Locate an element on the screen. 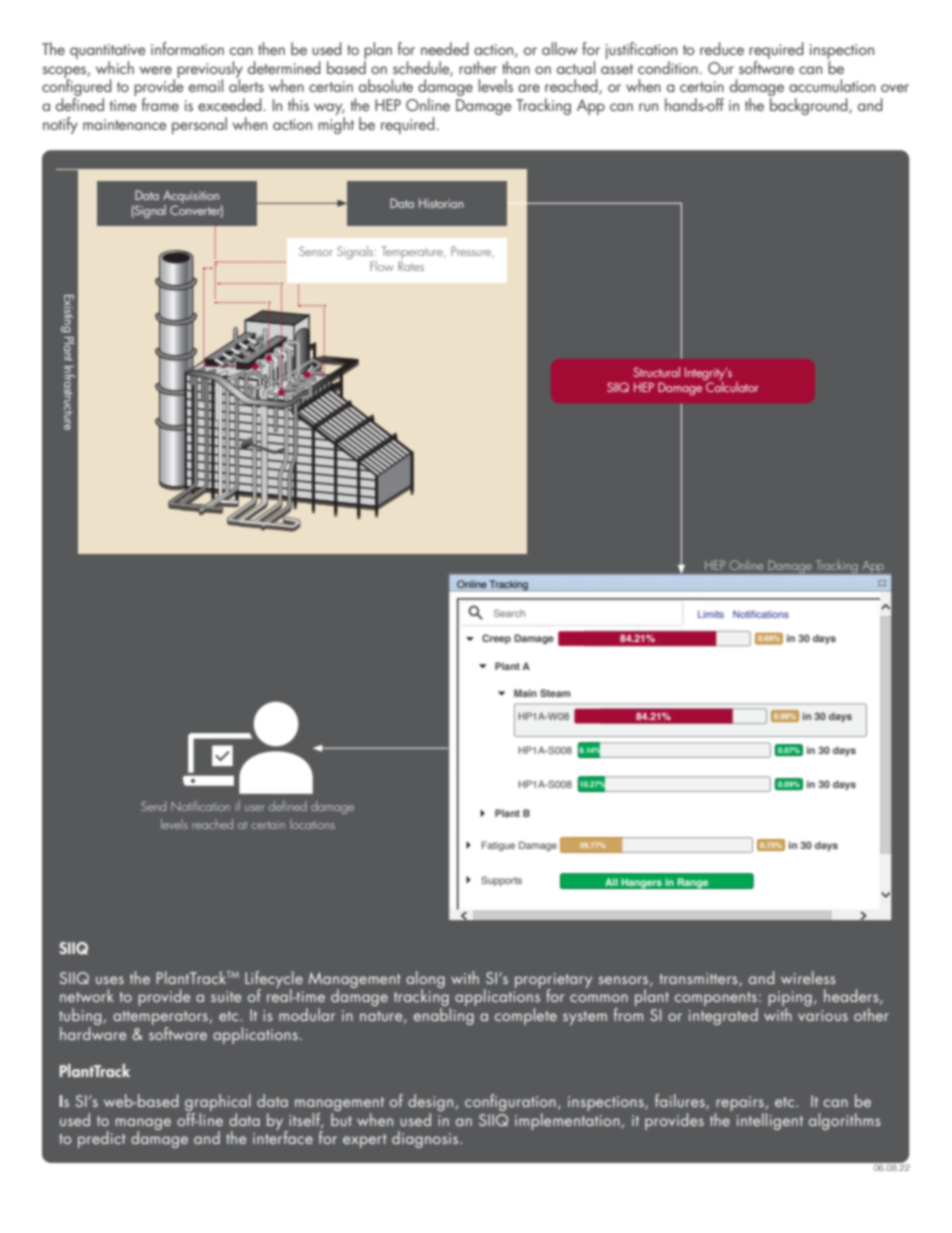 The height and width of the screenshot is (1233, 952). rather is located at coordinates (478, 67).
